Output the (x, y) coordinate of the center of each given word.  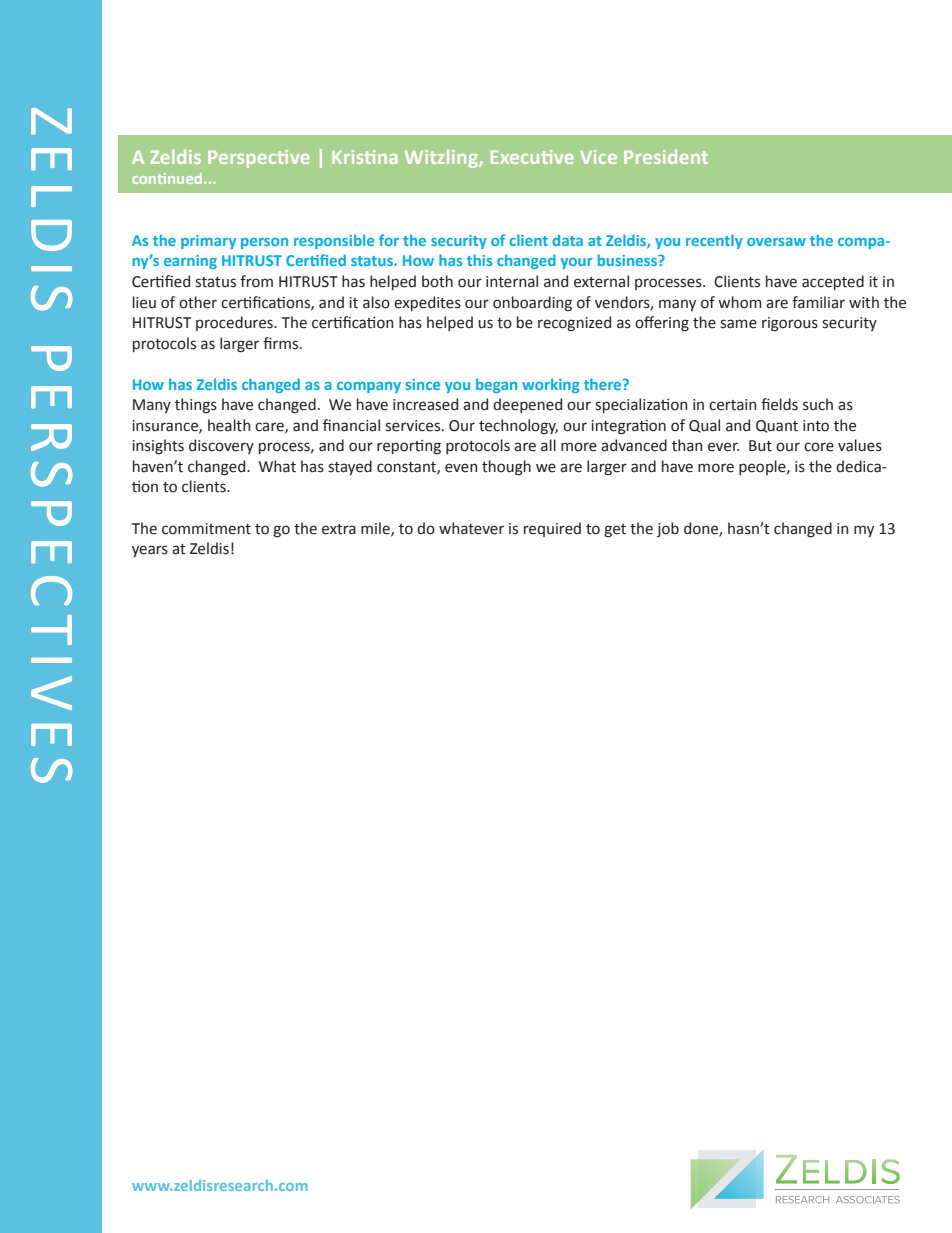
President (666, 156)
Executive (532, 157)
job (668, 529)
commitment (206, 529)
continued (168, 178)
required (552, 529)
